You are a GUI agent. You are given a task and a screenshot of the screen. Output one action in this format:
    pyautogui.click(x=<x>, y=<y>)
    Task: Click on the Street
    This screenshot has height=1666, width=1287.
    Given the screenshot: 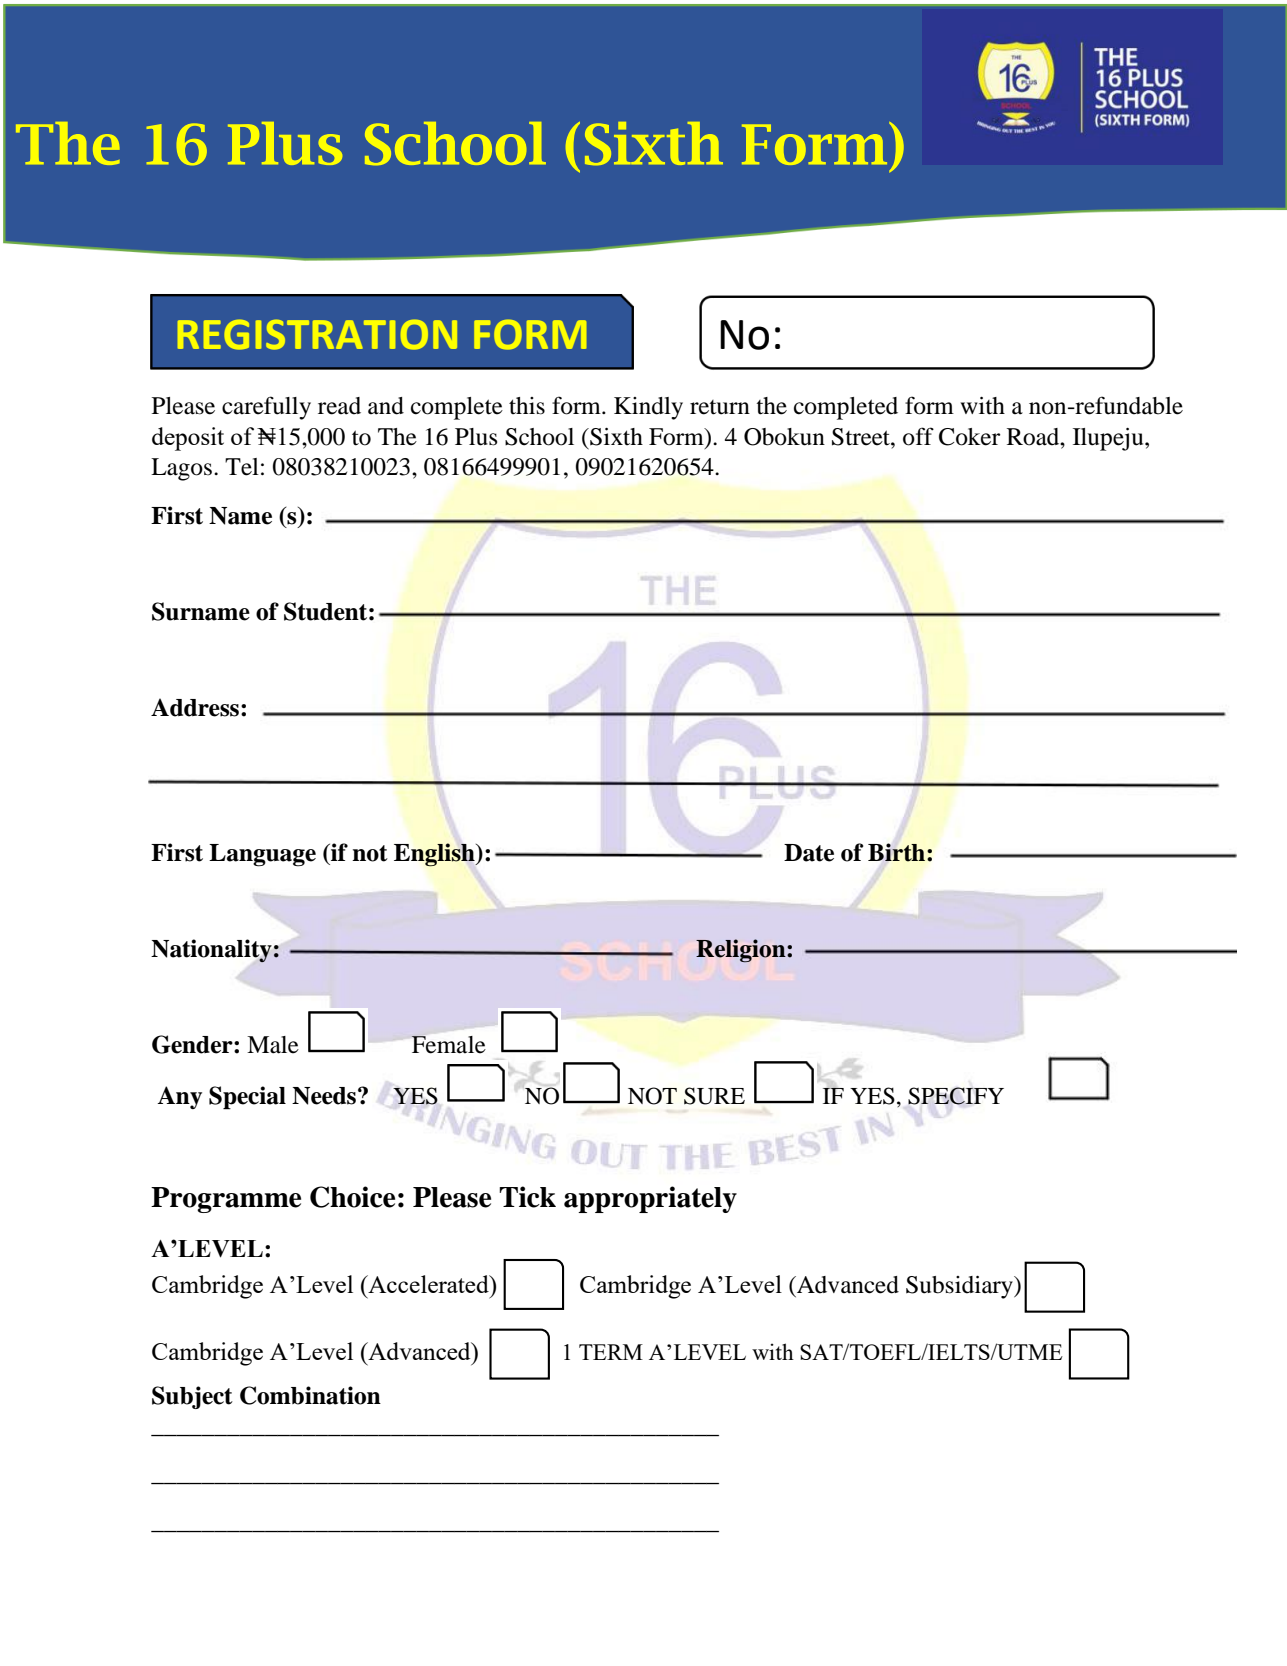 What is the action you would take?
    pyautogui.click(x=862, y=437)
